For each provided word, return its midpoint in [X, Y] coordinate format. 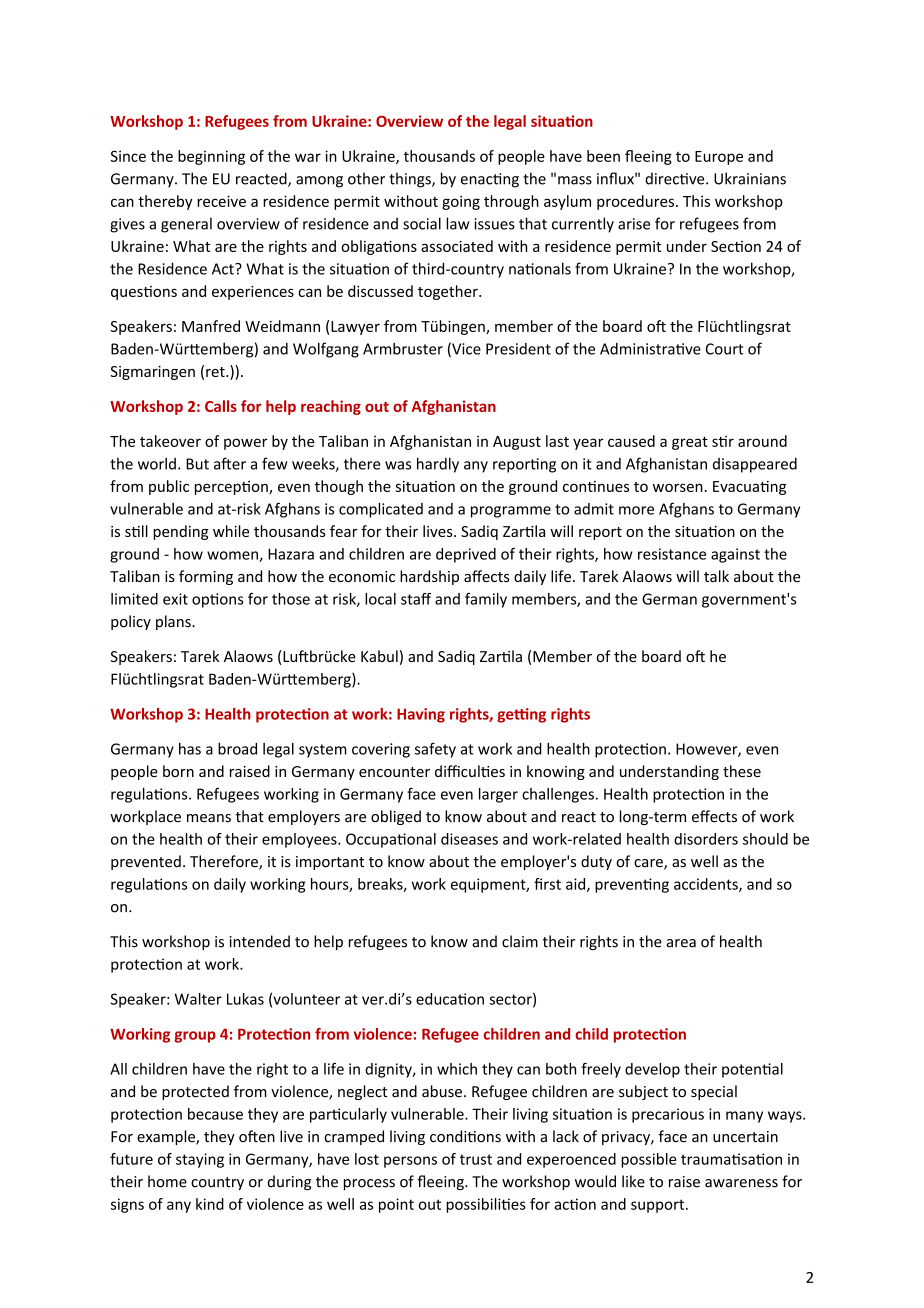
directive [676, 178]
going [461, 202]
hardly [438, 465]
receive [221, 201]
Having [421, 715]
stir [723, 441]
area [681, 943]
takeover [170, 441]
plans [174, 622]
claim [520, 941]
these [742, 771]
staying [200, 1160]
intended [260, 941]
